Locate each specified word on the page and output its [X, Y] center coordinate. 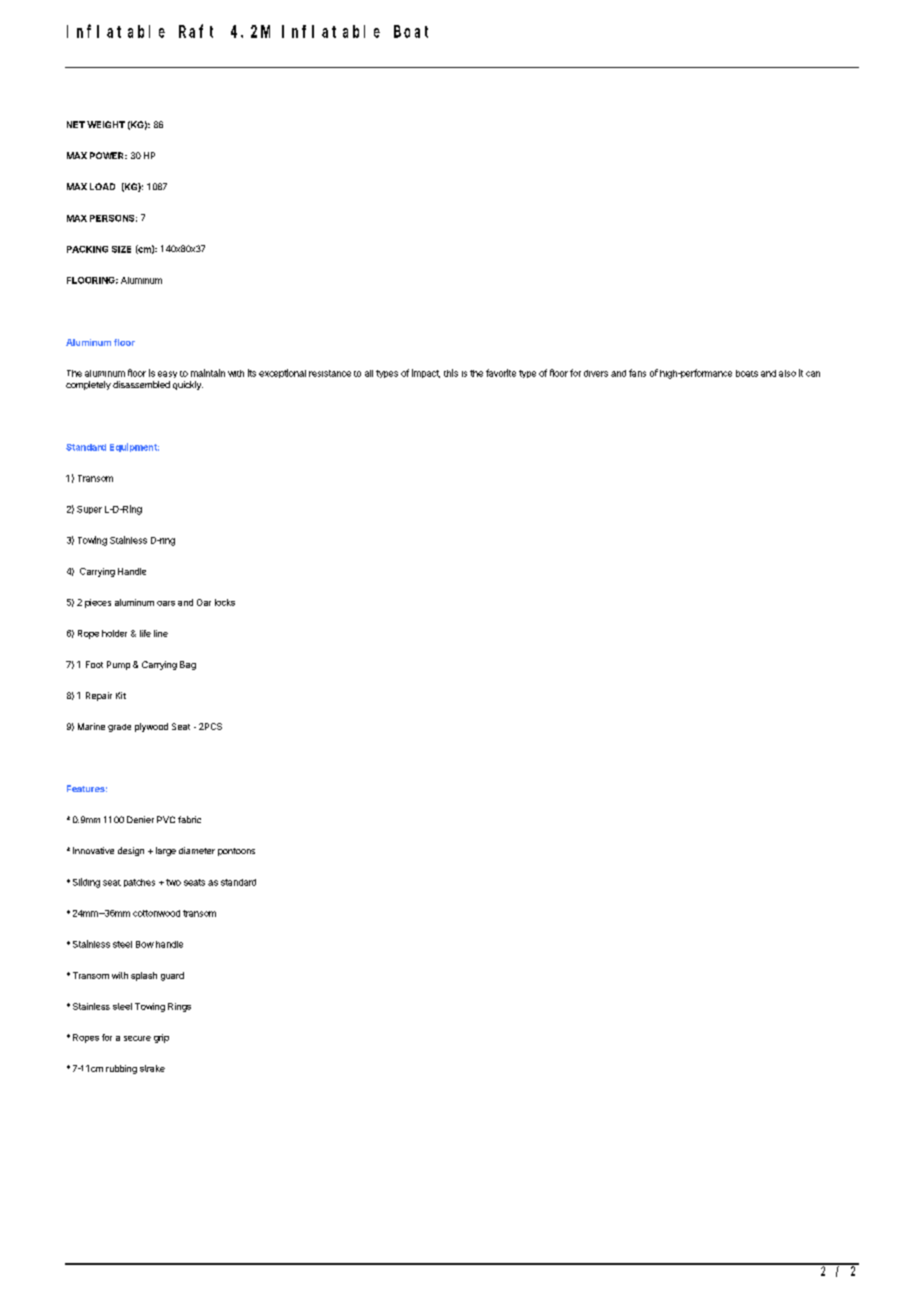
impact [426, 373]
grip [161, 1038]
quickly [188, 385]
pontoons [236, 852]
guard [172, 976]
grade [119, 728]
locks [225, 602]
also [787, 373]
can [813, 374]
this [451, 373]
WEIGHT [106, 124]
